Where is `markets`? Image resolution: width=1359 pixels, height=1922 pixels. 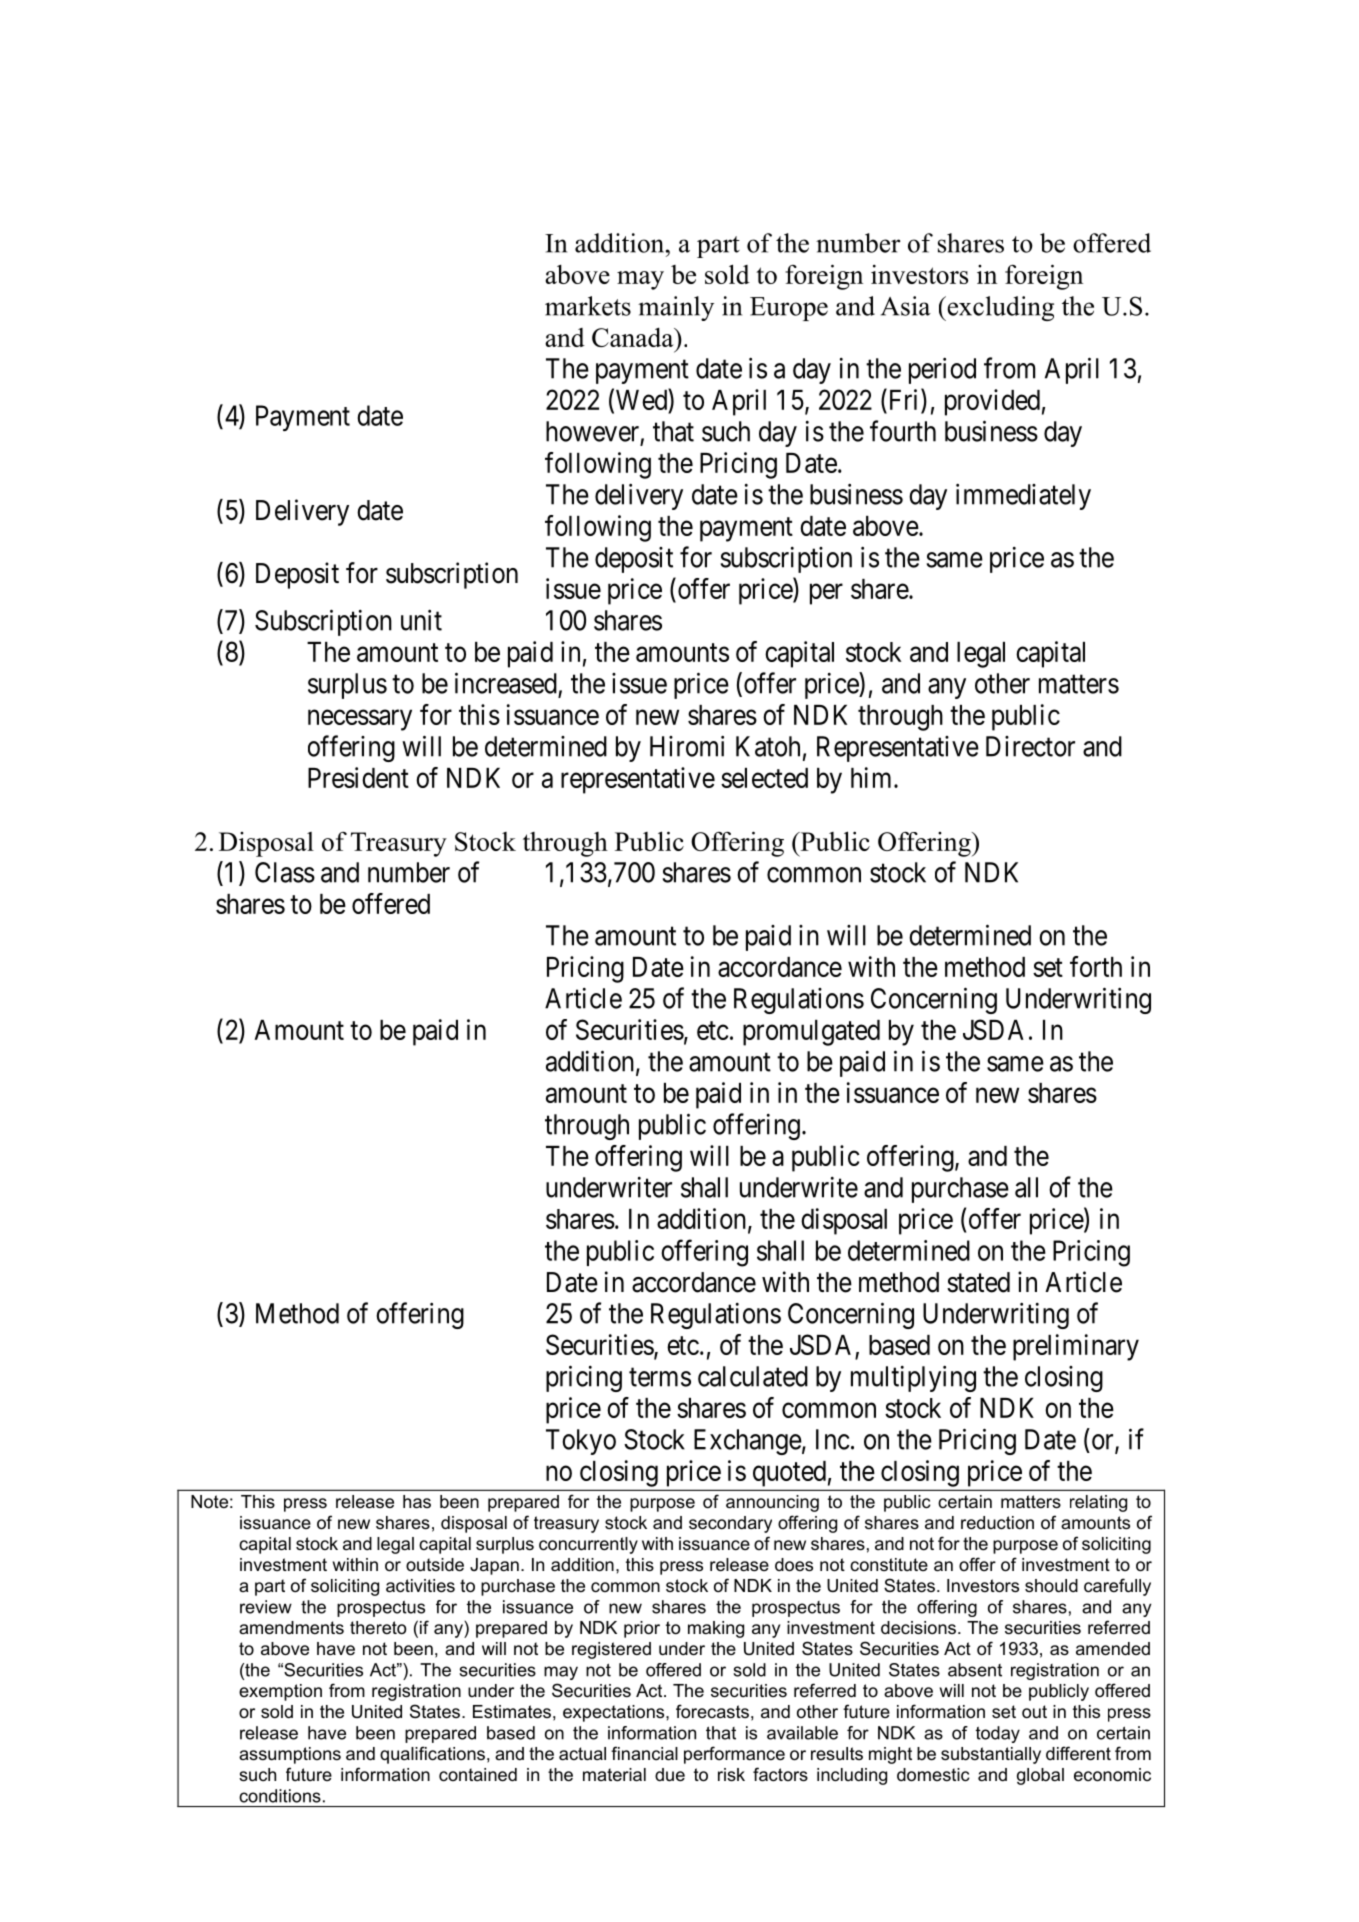
markets is located at coordinates (588, 306).
